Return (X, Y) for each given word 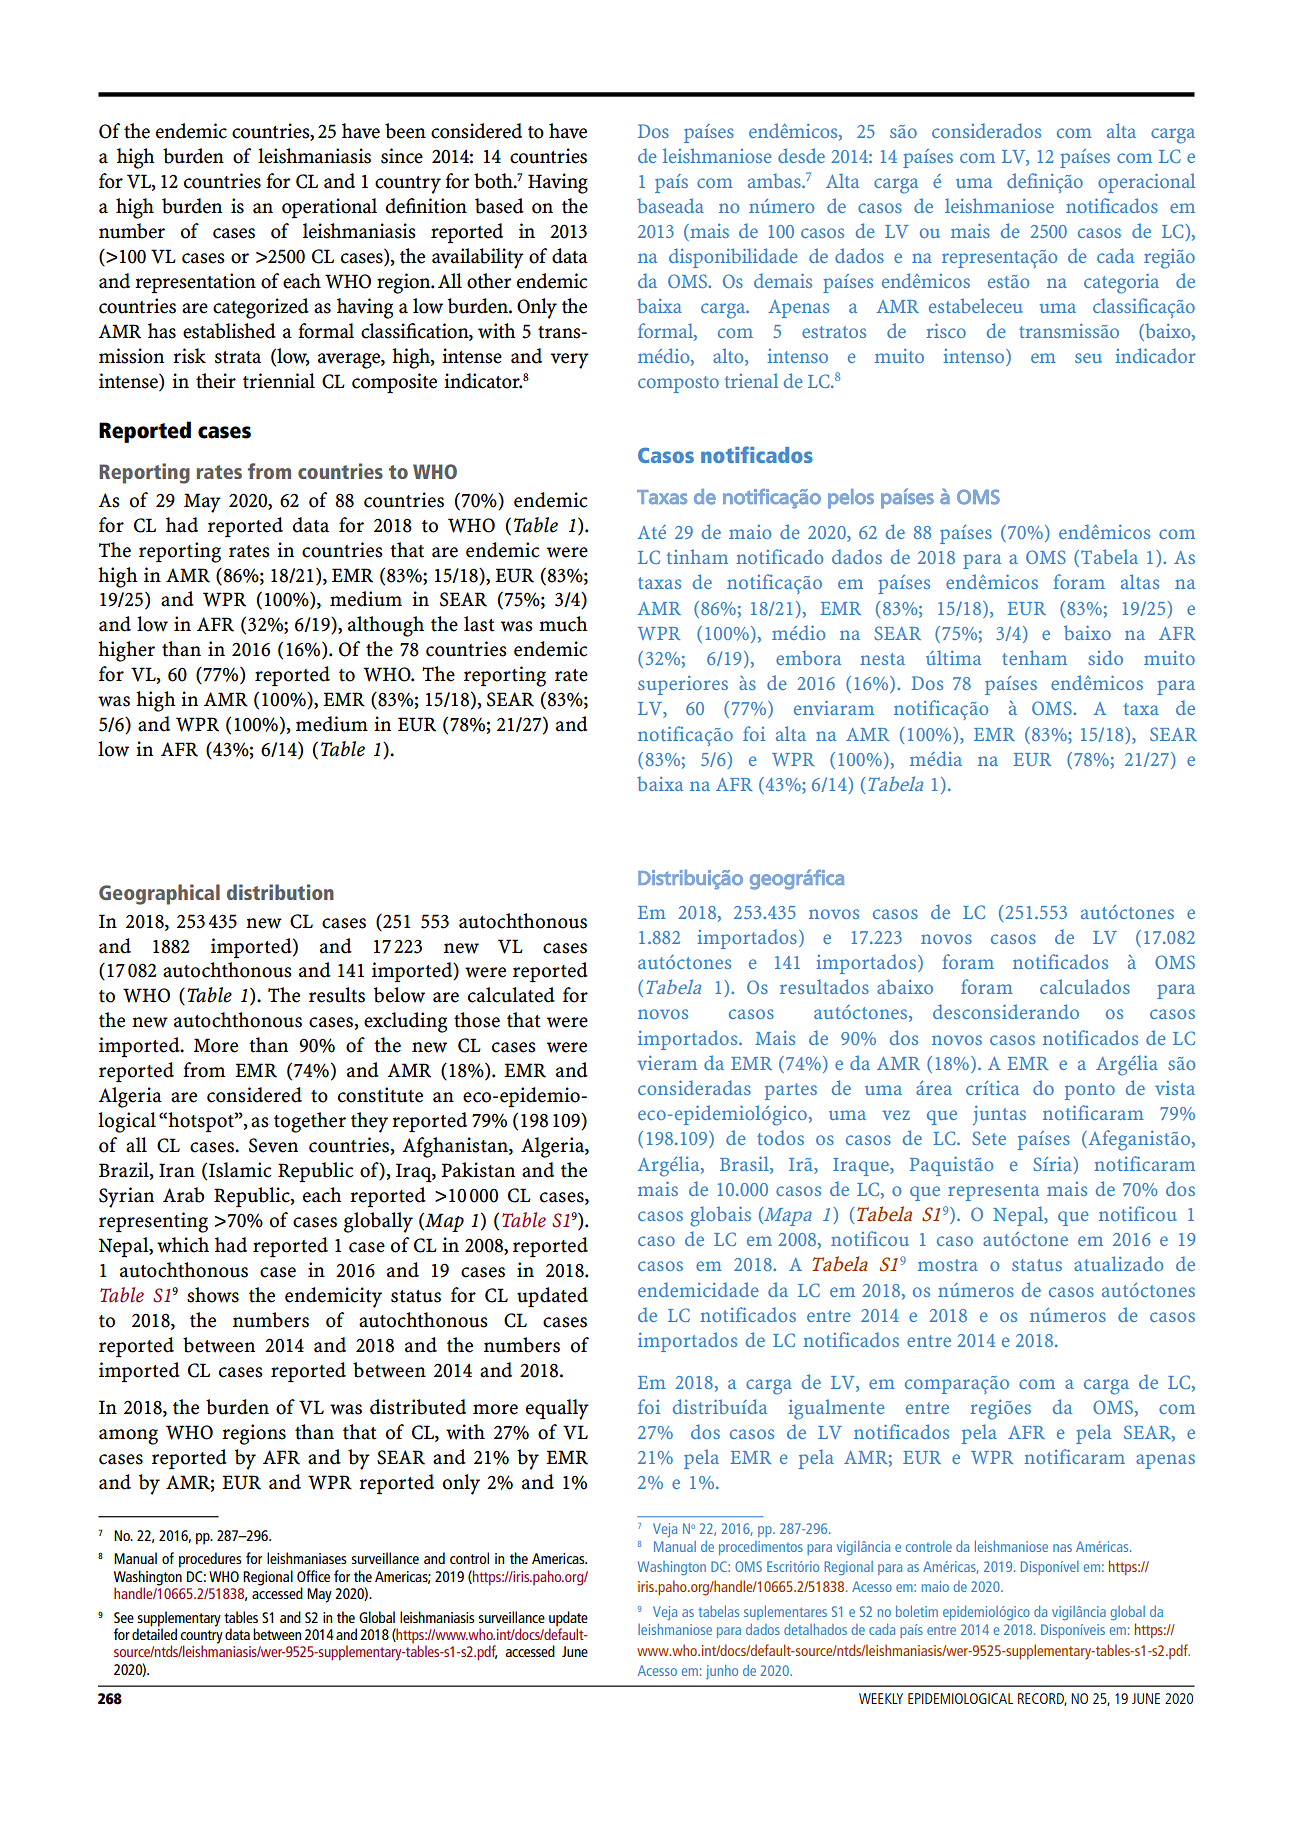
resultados (824, 986)
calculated (511, 995)
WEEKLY (881, 1698)
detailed (154, 1633)
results (337, 995)
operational (329, 208)
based (499, 206)
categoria (1121, 283)
